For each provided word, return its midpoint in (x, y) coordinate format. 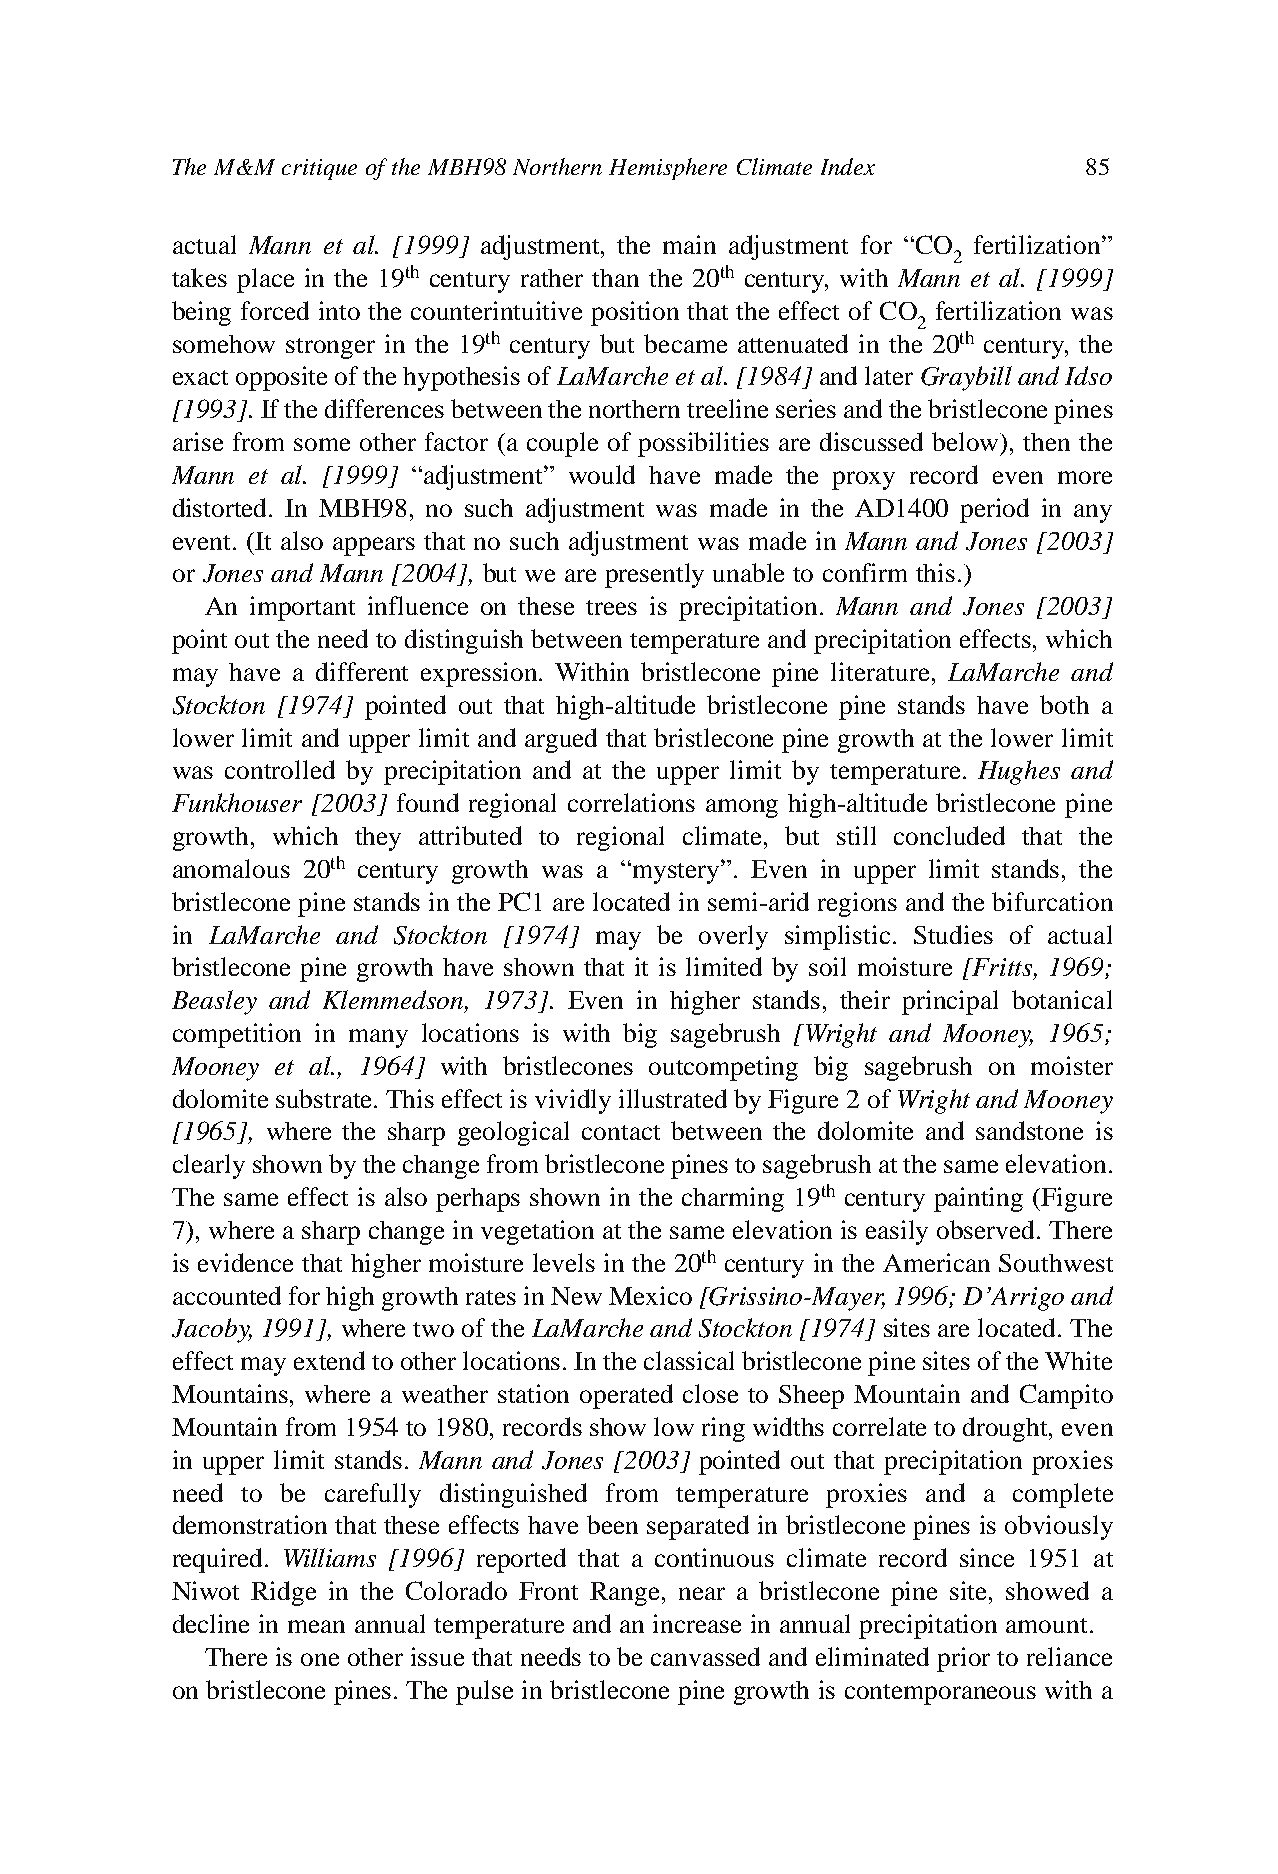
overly (733, 937)
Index (848, 166)
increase (697, 1623)
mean (316, 1626)
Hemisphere (668, 169)
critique (319, 169)
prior (963, 1659)
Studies (953, 934)
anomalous (231, 868)
